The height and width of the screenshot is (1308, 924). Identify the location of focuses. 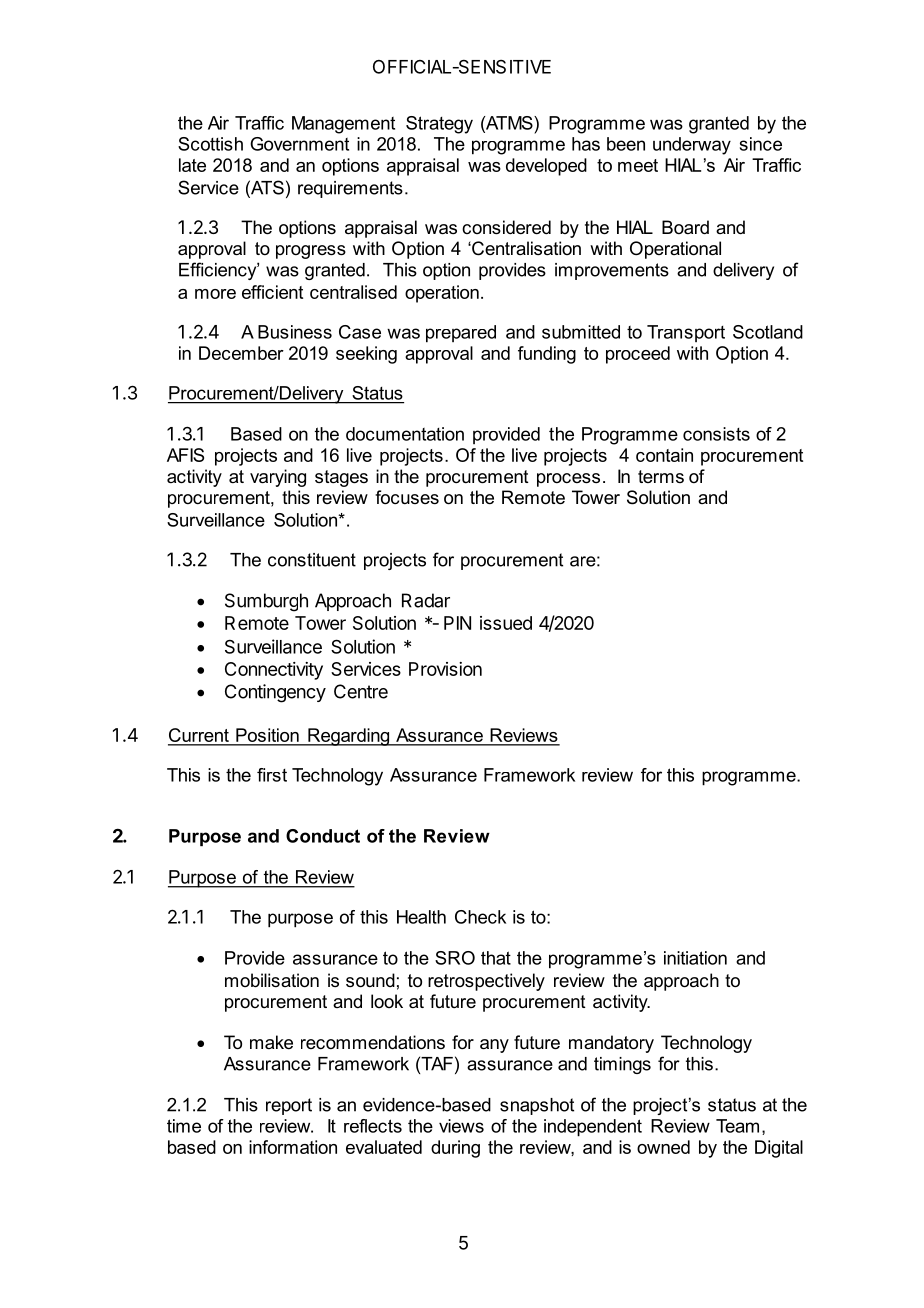
(407, 497).
